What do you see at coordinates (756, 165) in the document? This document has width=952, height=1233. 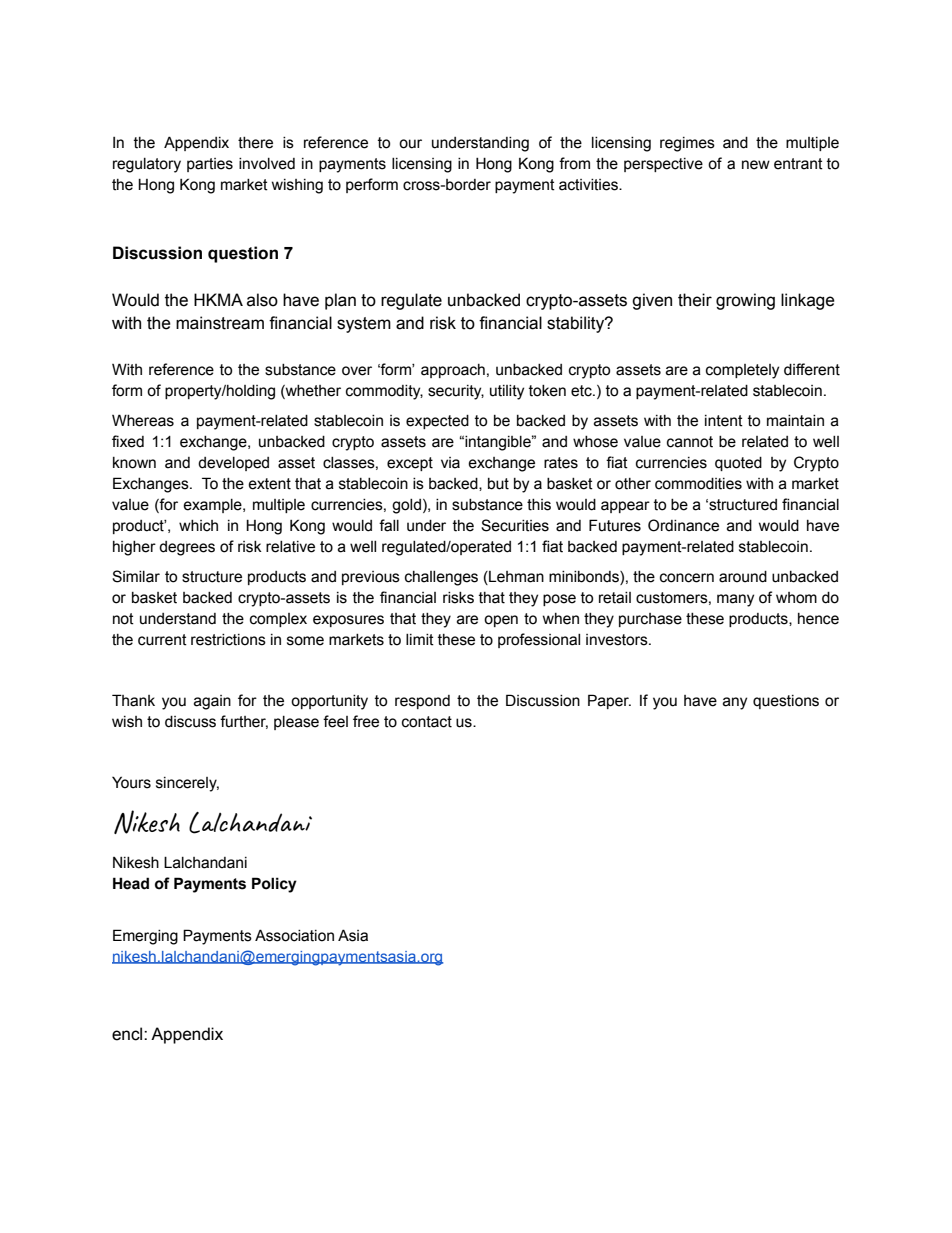 I see `new` at bounding box center [756, 165].
